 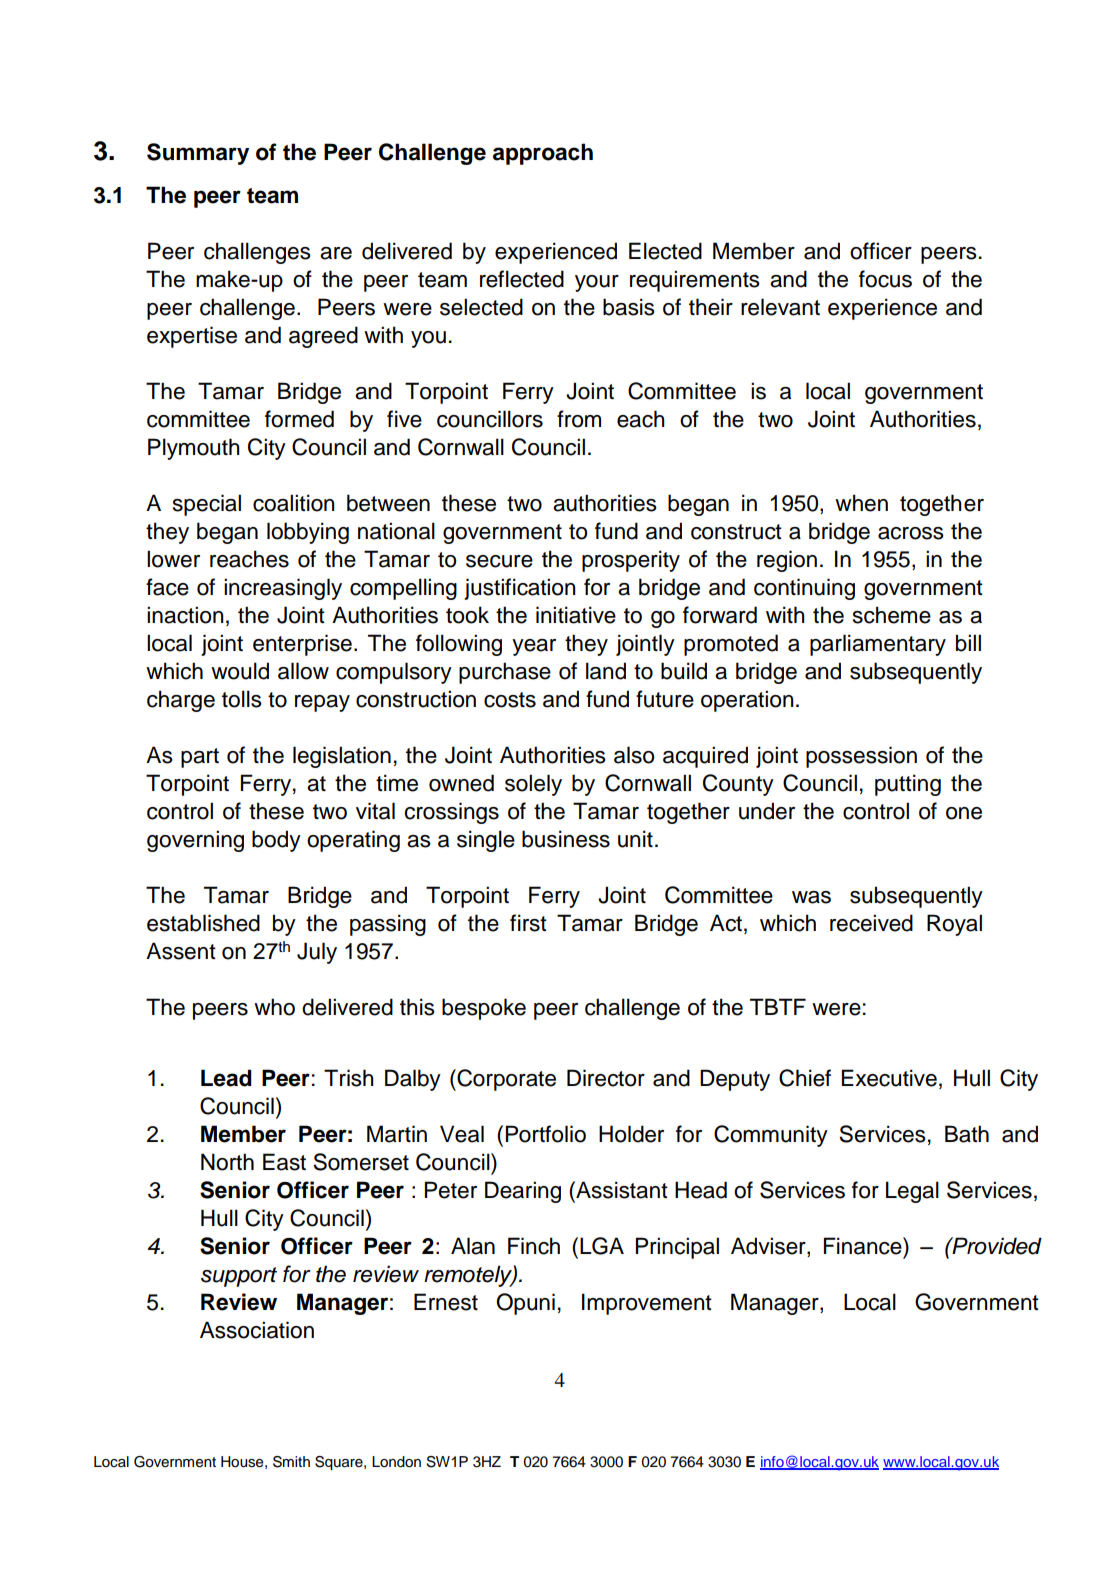 I want to click on putting, so click(x=908, y=785).
